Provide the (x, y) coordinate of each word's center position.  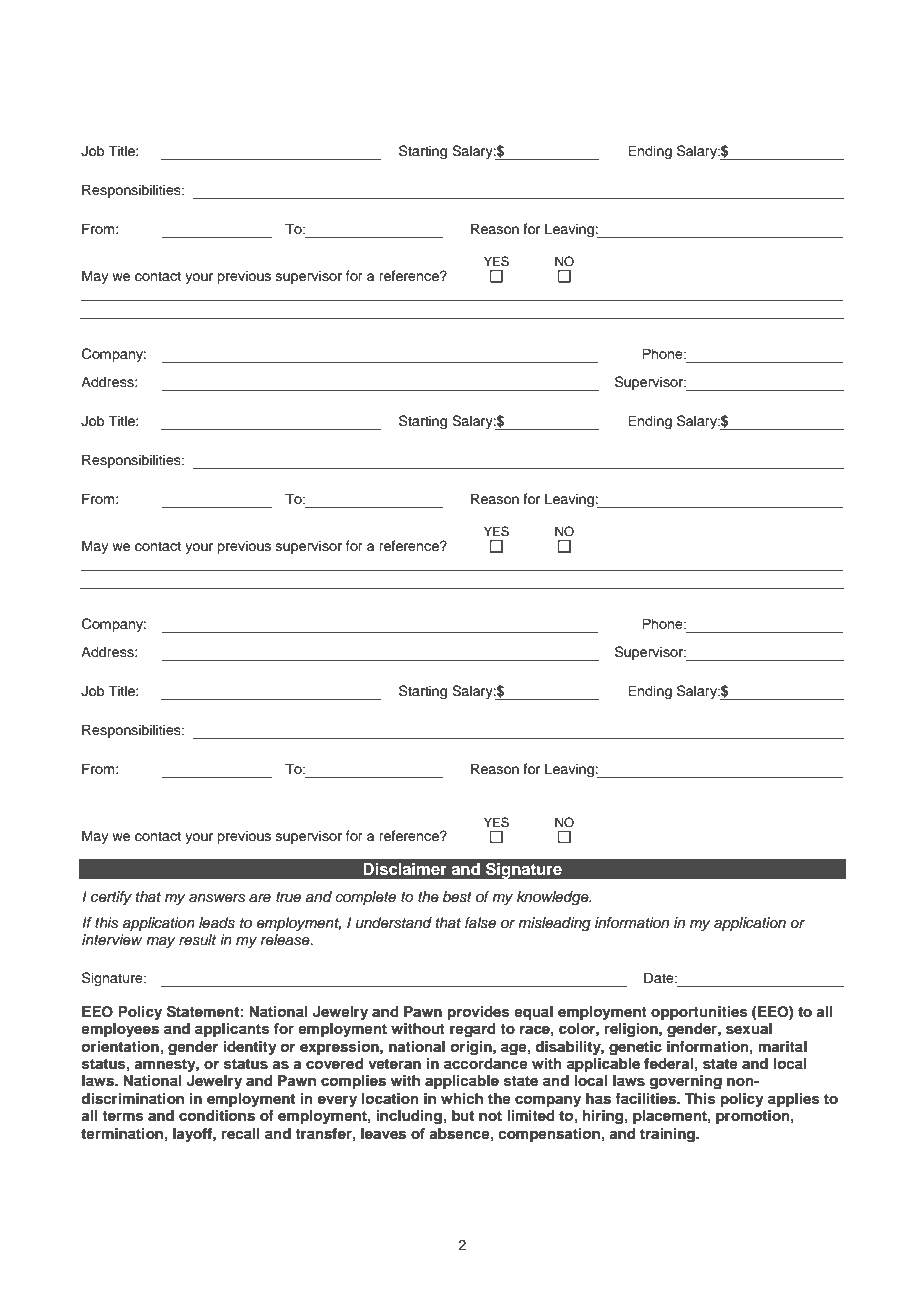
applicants (232, 1030)
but (463, 1115)
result (197, 940)
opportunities (699, 1013)
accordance (486, 1064)
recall (241, 1133)
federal (668, 1063)
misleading (554, 924)
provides (479, 1013)
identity (250, 1048)
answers (217, 898)
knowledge (554, 898)
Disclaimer (405, 869)
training (668, 1135)
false (480, 923)
